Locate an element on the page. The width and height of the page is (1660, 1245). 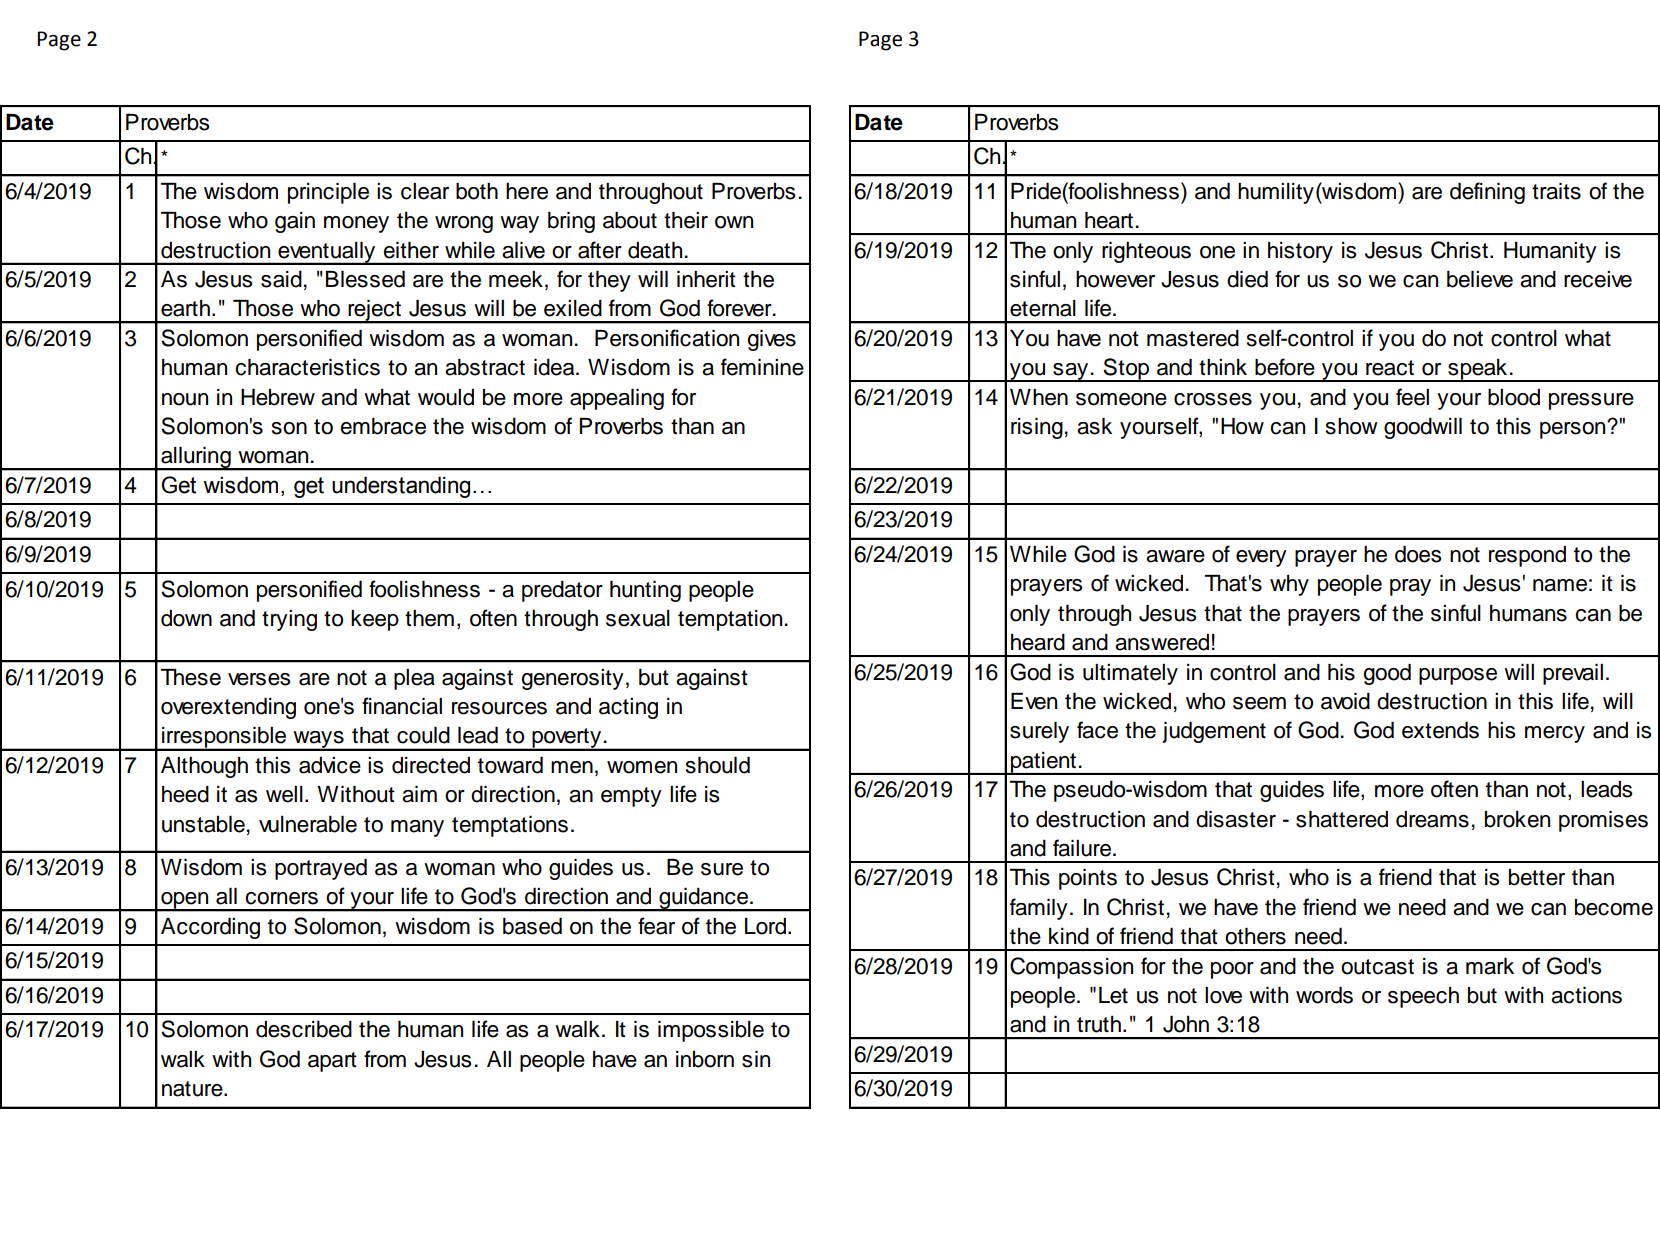
defining is located at coordinates (1487, 193).
